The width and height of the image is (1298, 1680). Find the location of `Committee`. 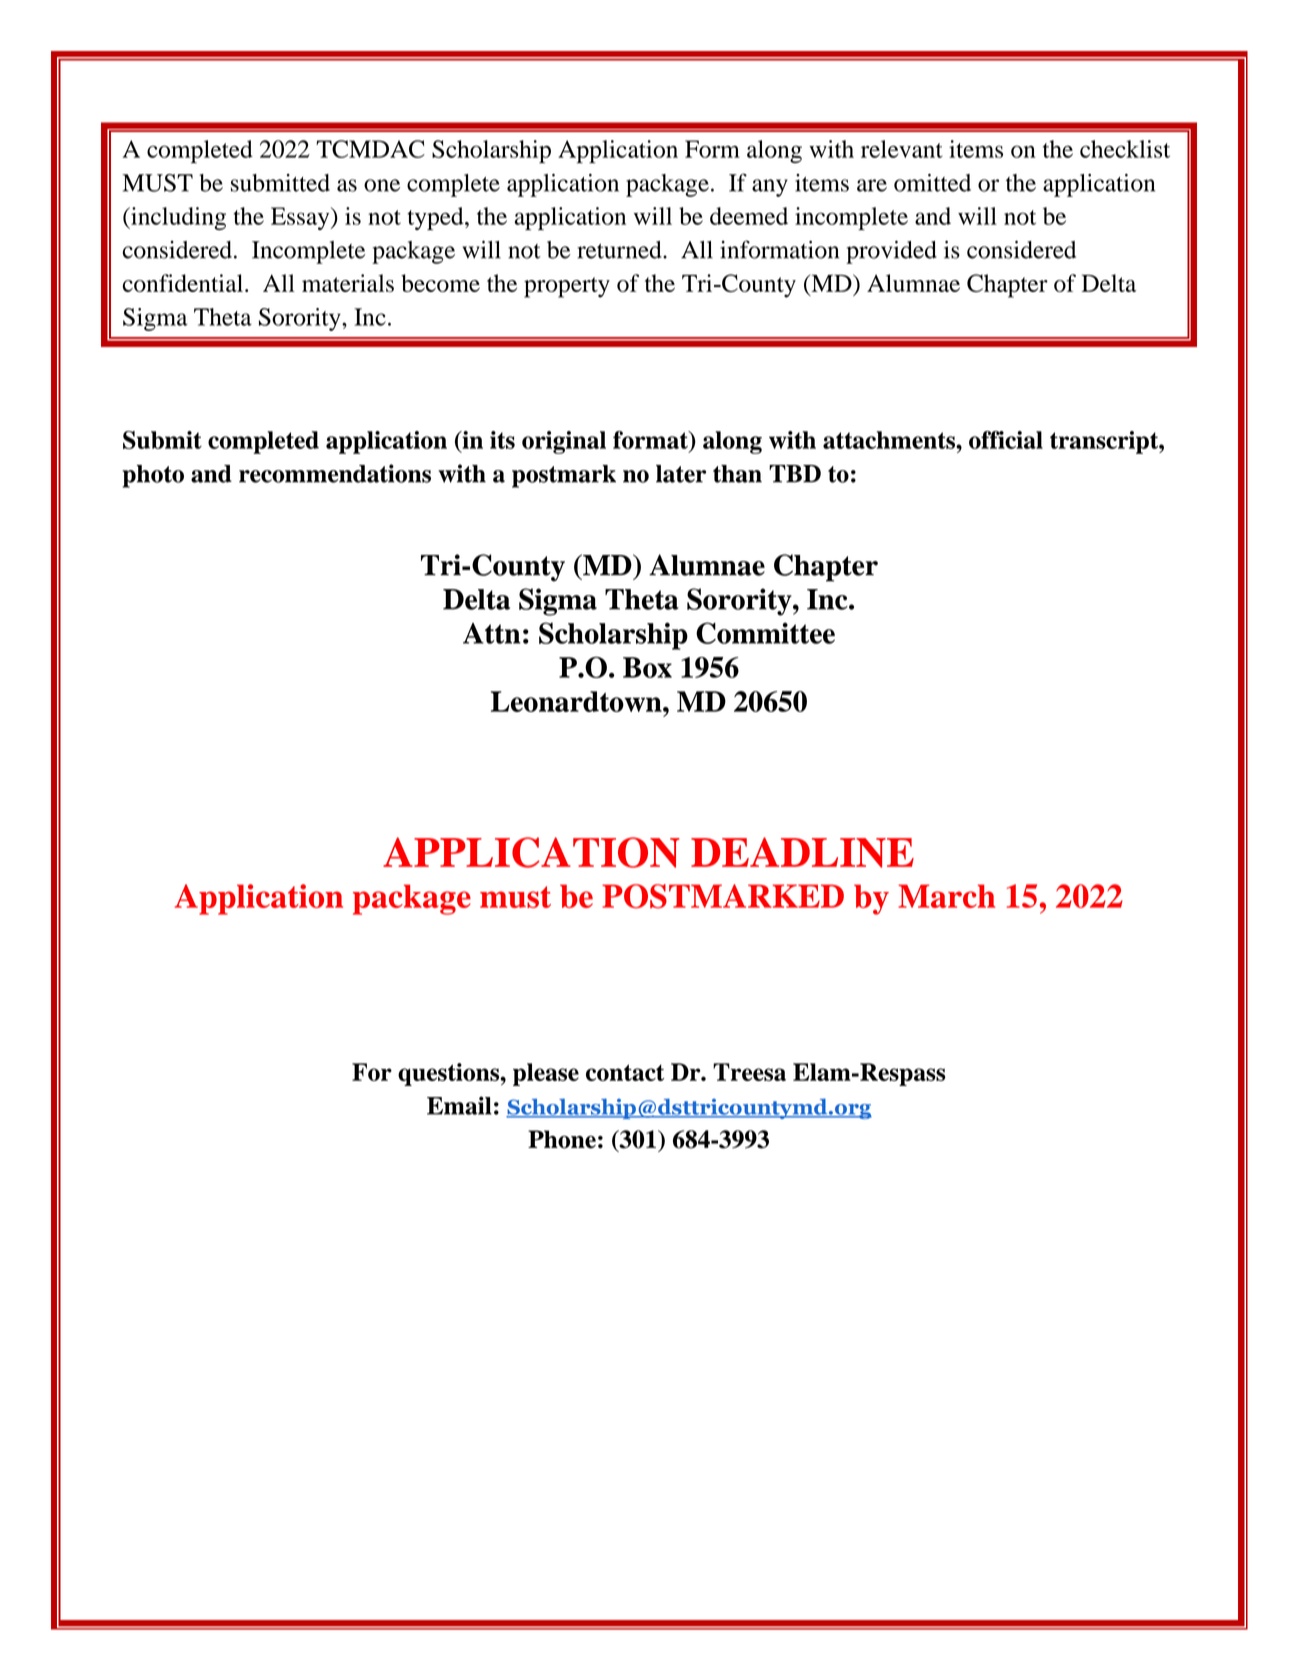

Committee is located at coordinates (765, 633).
